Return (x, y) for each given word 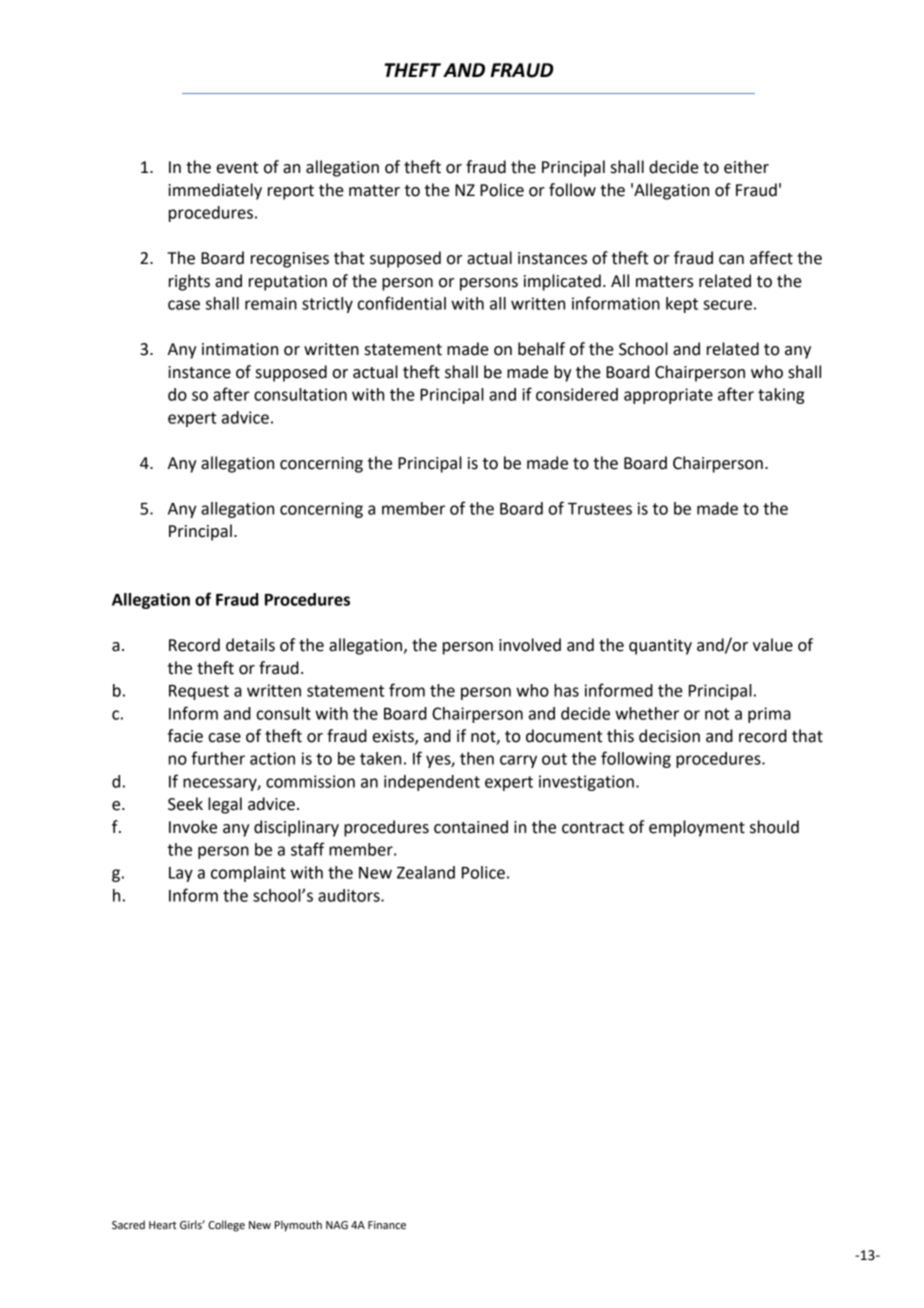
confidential (401, 303)
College (226, 1226)
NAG (337, 1225)
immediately (215, 191)
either (746, 167)
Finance (387, 1225)
